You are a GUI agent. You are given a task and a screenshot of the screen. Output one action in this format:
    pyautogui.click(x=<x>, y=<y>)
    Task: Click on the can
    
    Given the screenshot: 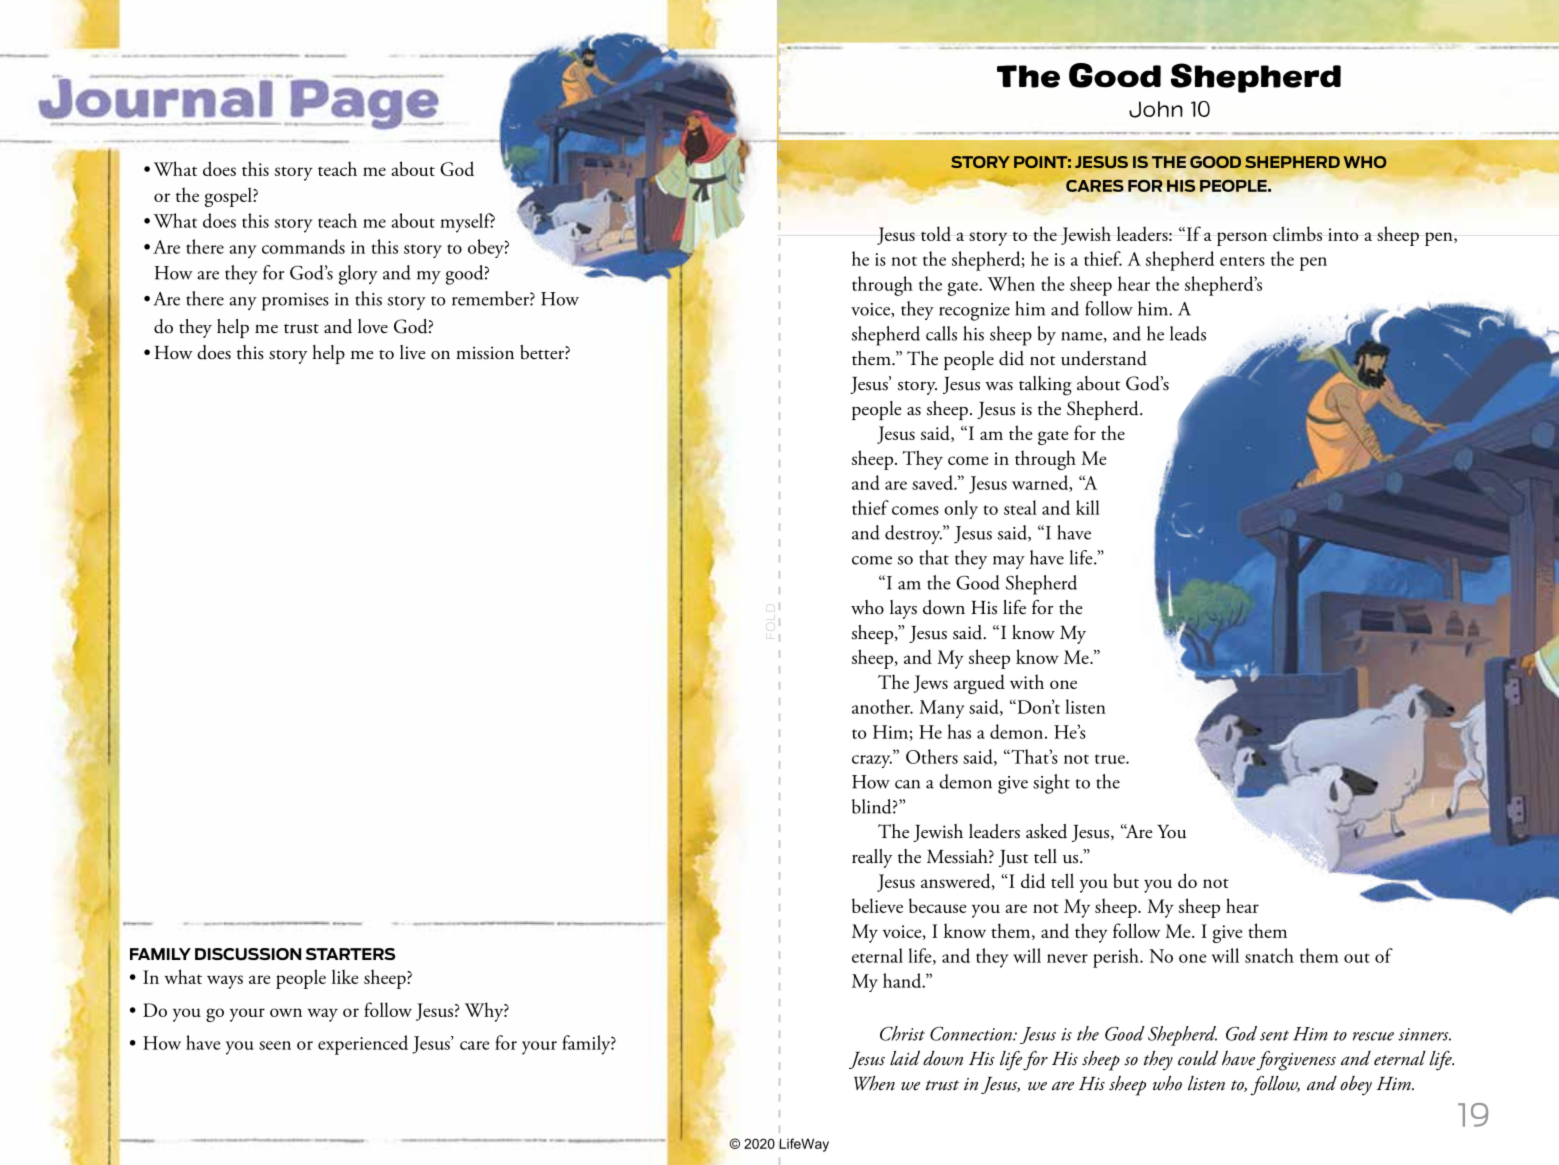 What is the action you would take?
    pyautogui.click(x=907, y=784)
